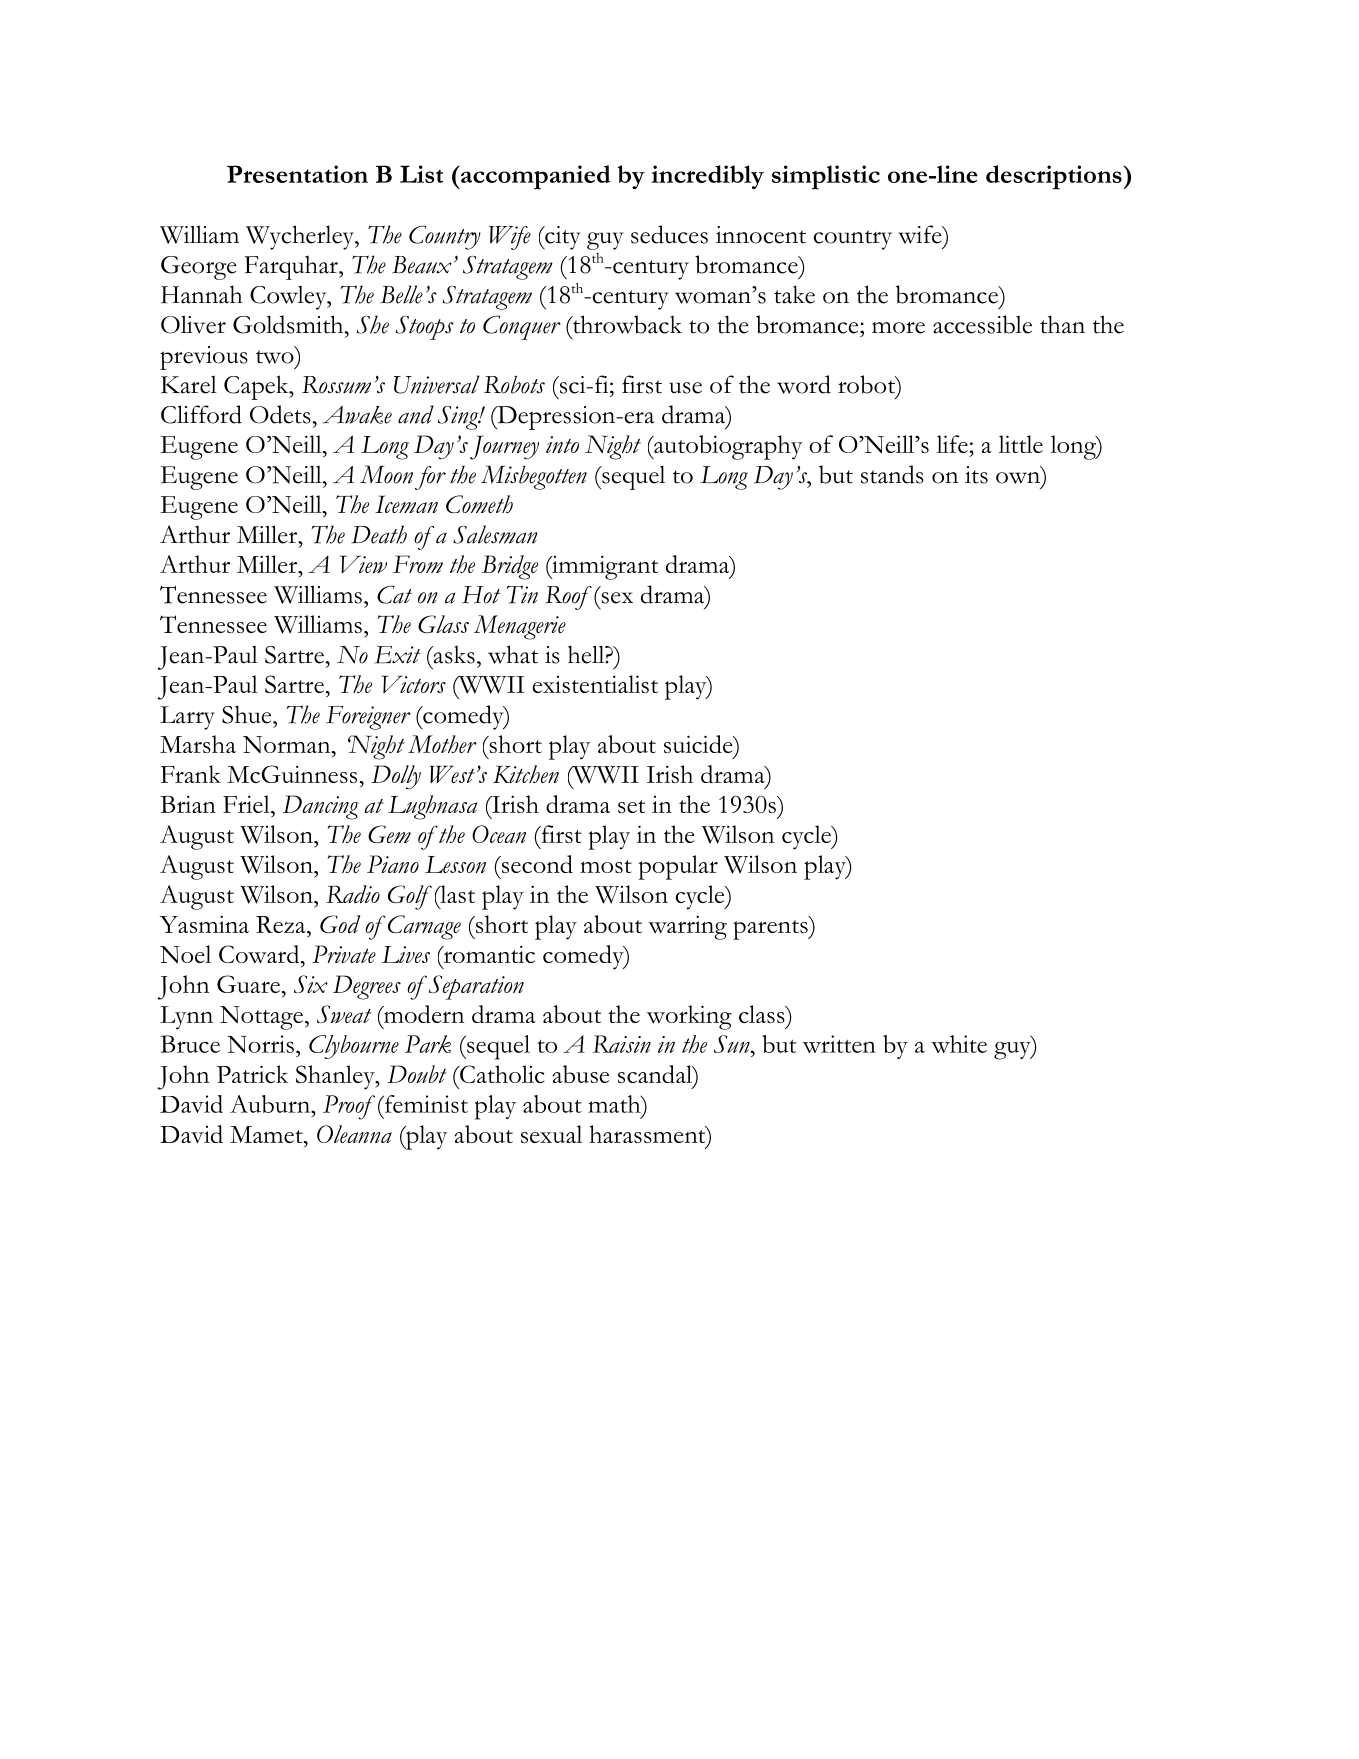 The height and width of the screenshot is (1759, 1359). I want to click on set, so click(631, 806).
